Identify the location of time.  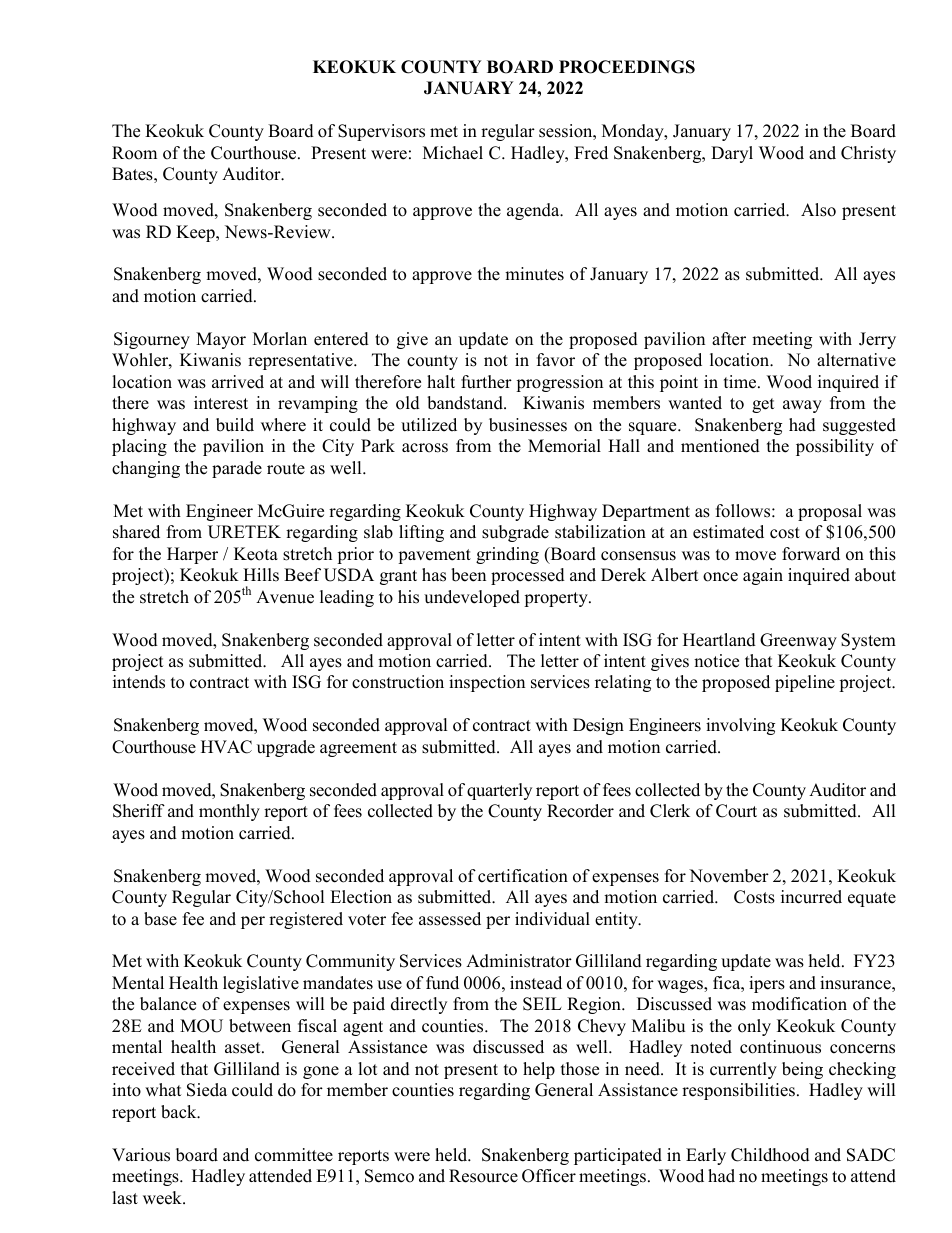
(741, 382).
